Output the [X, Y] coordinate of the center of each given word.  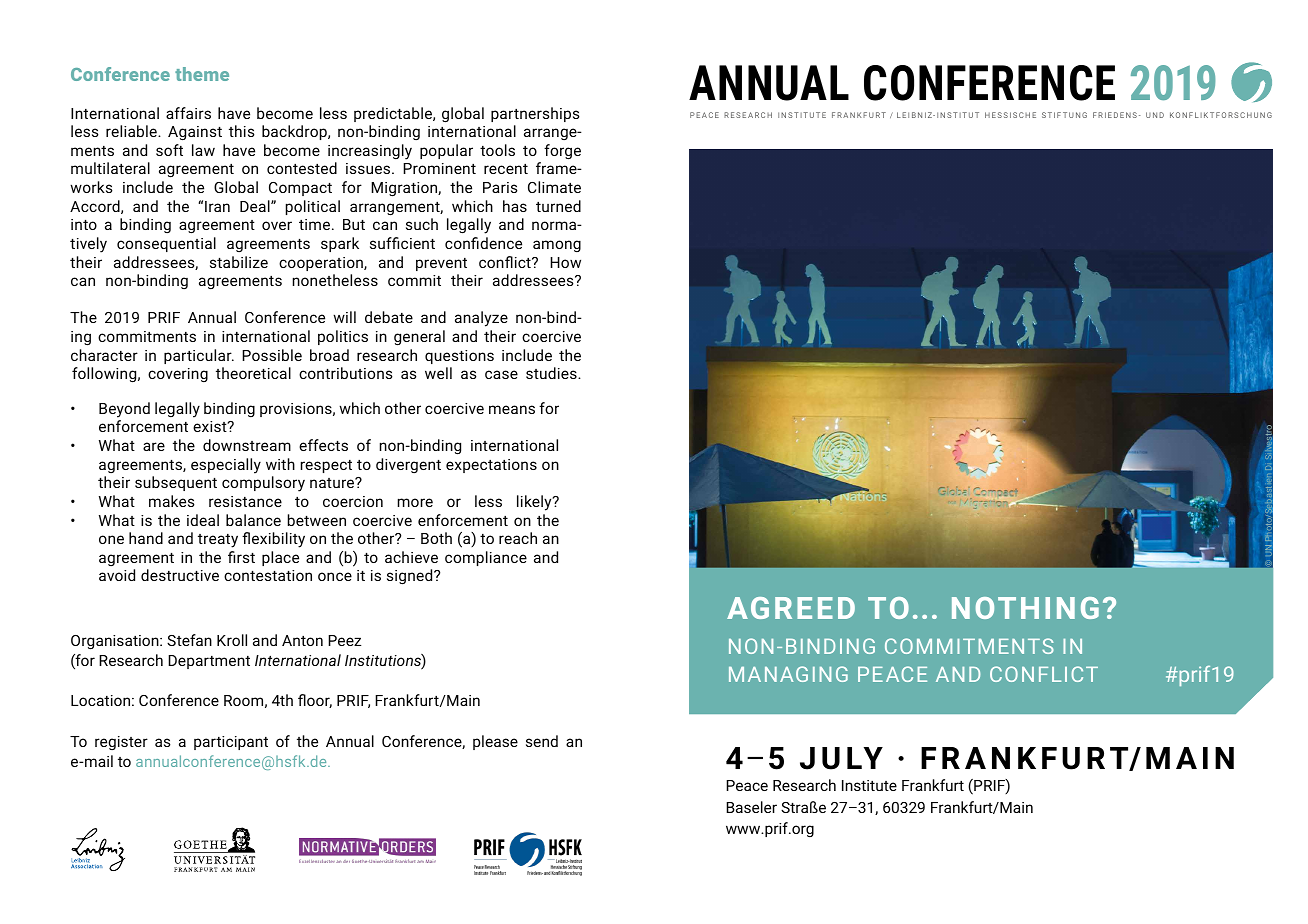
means [512, 409]
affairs [188, 113]
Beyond [124, 410]
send [542, 741]
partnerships [535, 114]
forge [562, 152]
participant [231, 743]
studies [552, 373]
